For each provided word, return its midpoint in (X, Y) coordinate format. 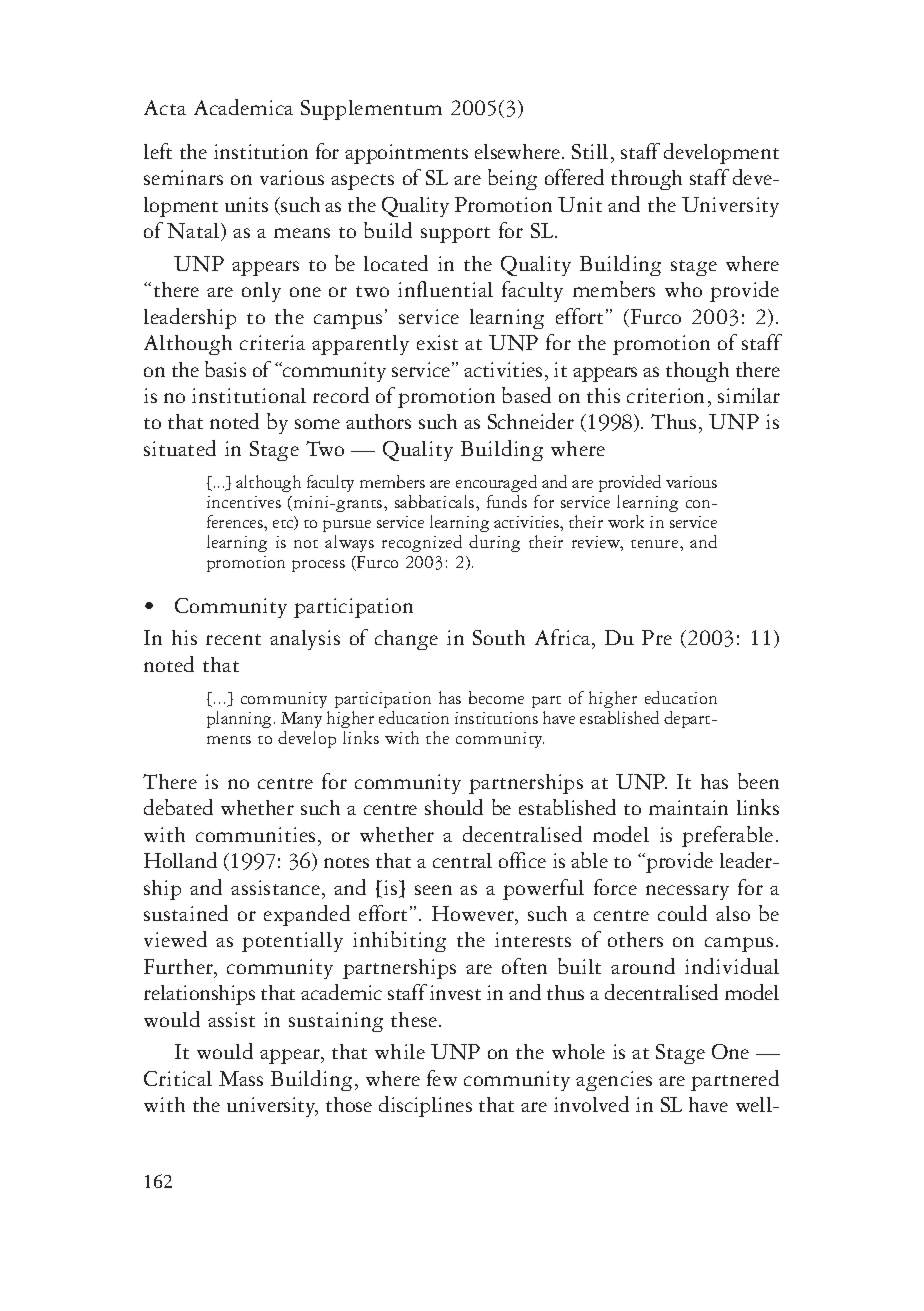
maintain (688, 807)
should (454, 807)
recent (233, 639)
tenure (656, 544)
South (499, 637)
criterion (665, 395)
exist (437, 342)
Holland (180, 860)
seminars (183, 177)
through (646, 180)
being (512, 179)
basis (225, 369)
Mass (241, 1078)
